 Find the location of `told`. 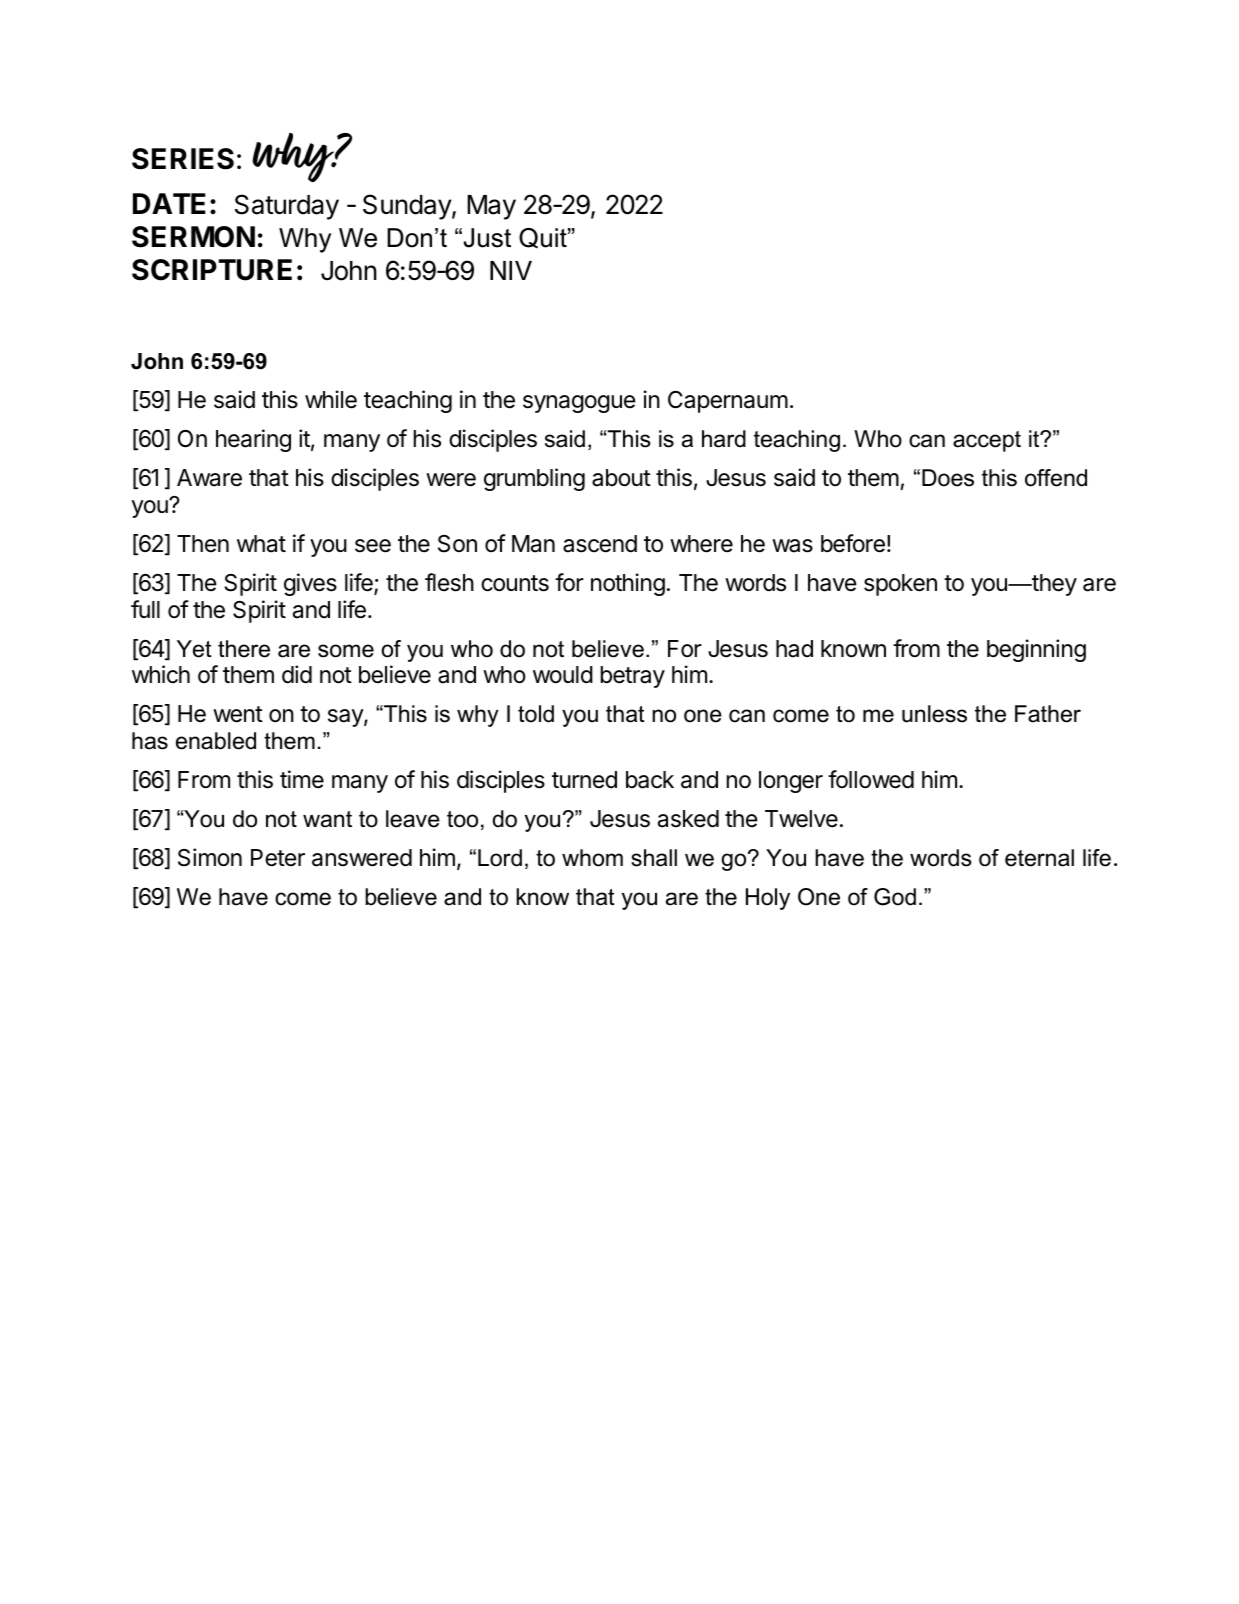

told is located at coordinates (536, 714).
